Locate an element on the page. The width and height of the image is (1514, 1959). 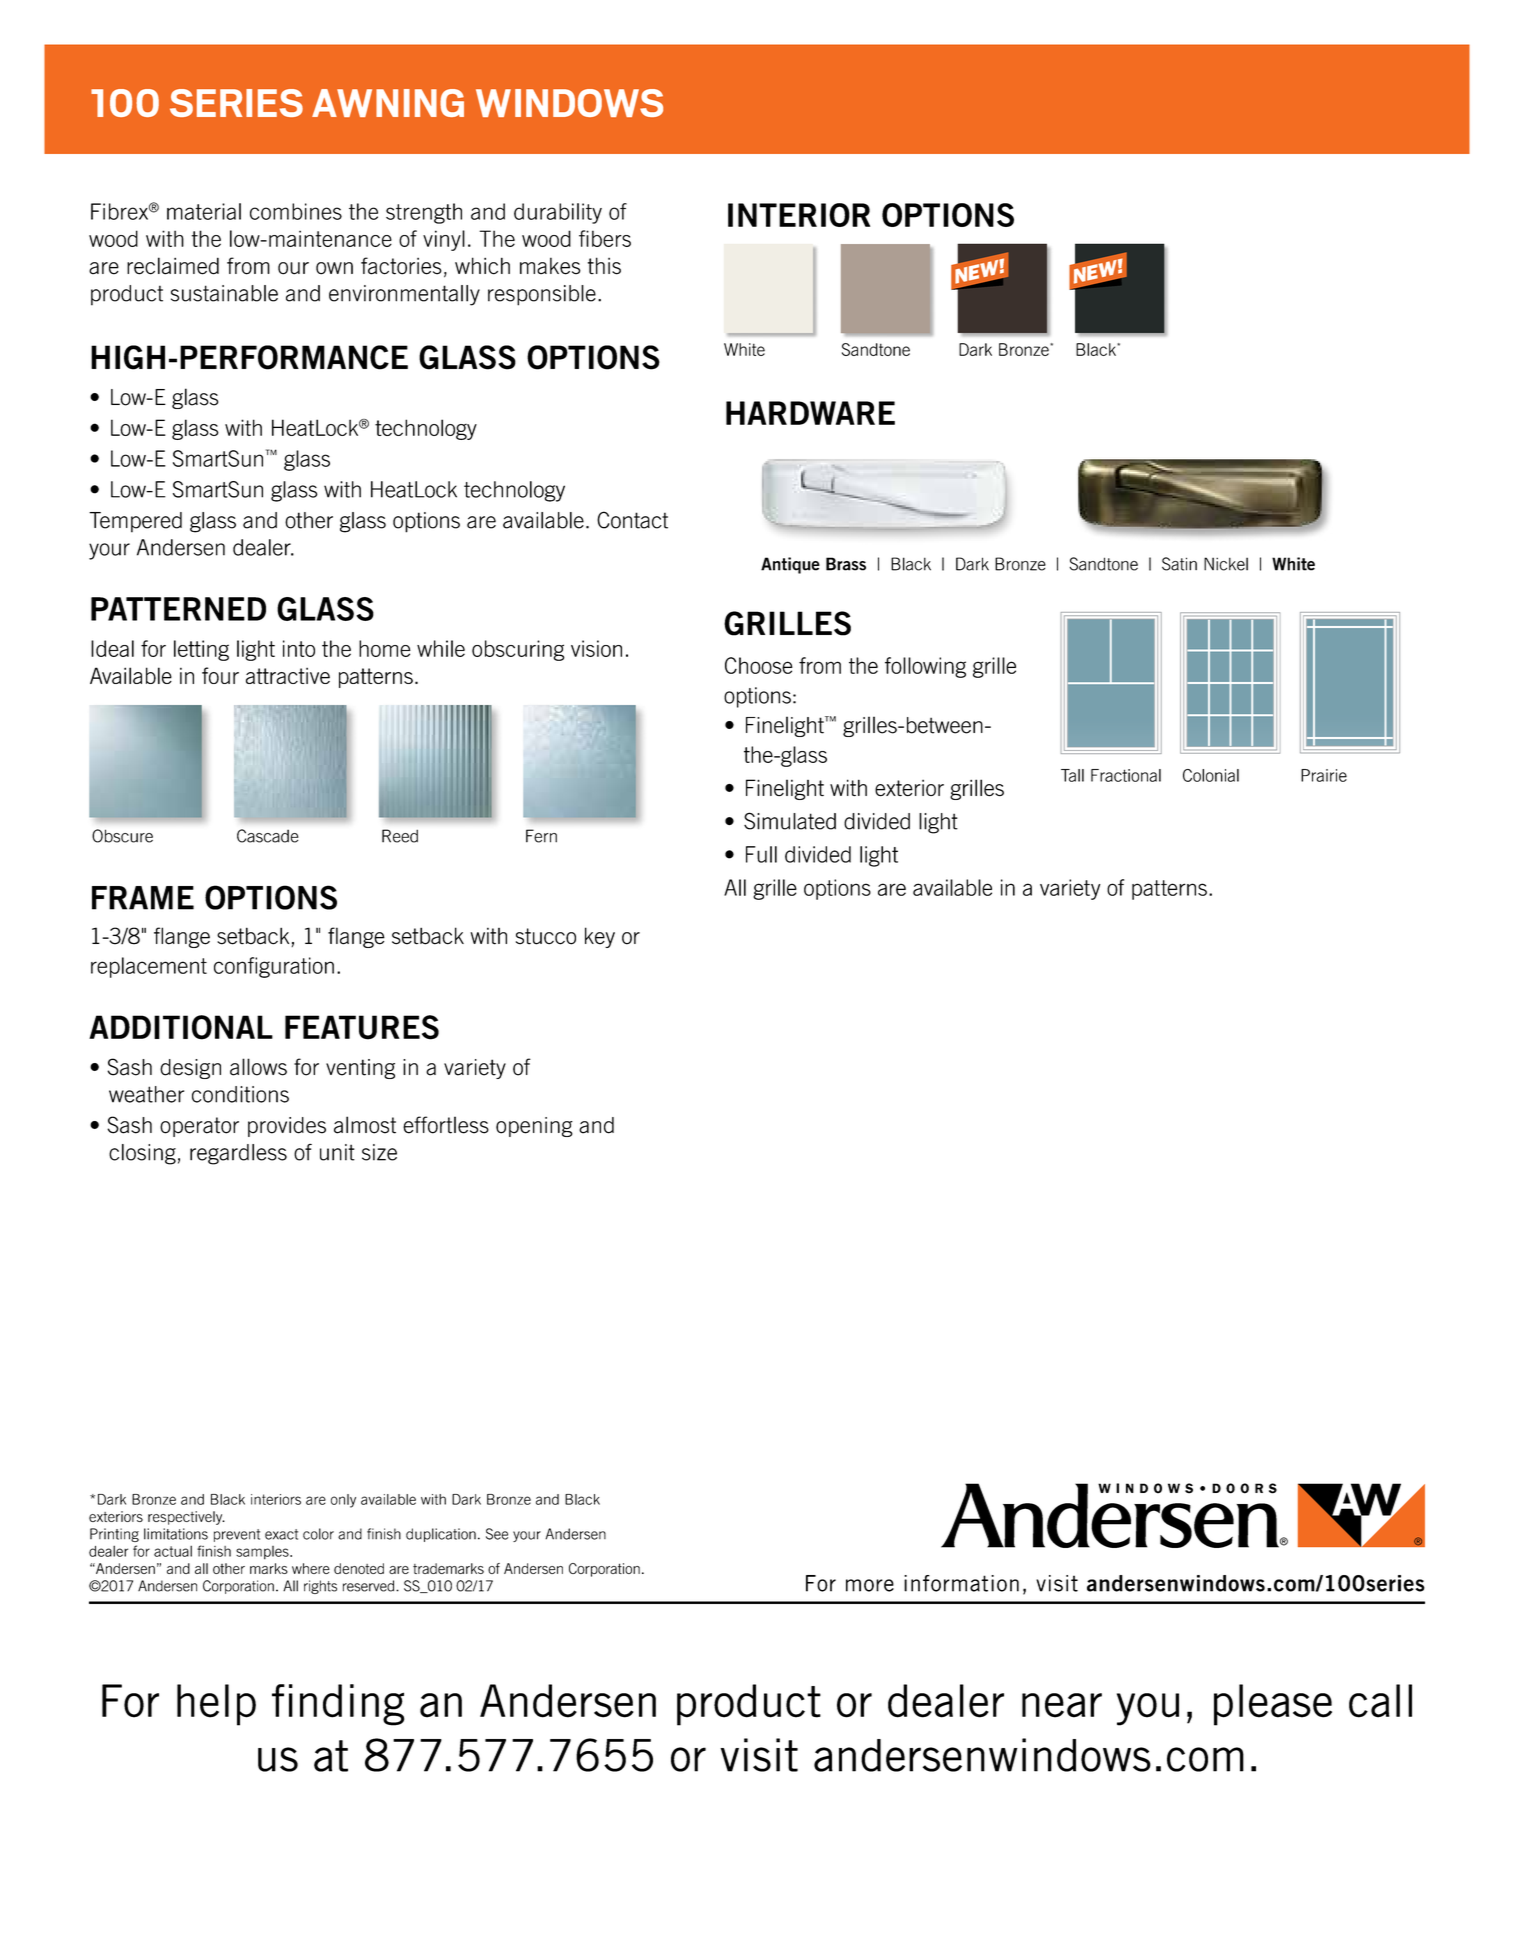
regardless is located at coordinates (238, 1154).
